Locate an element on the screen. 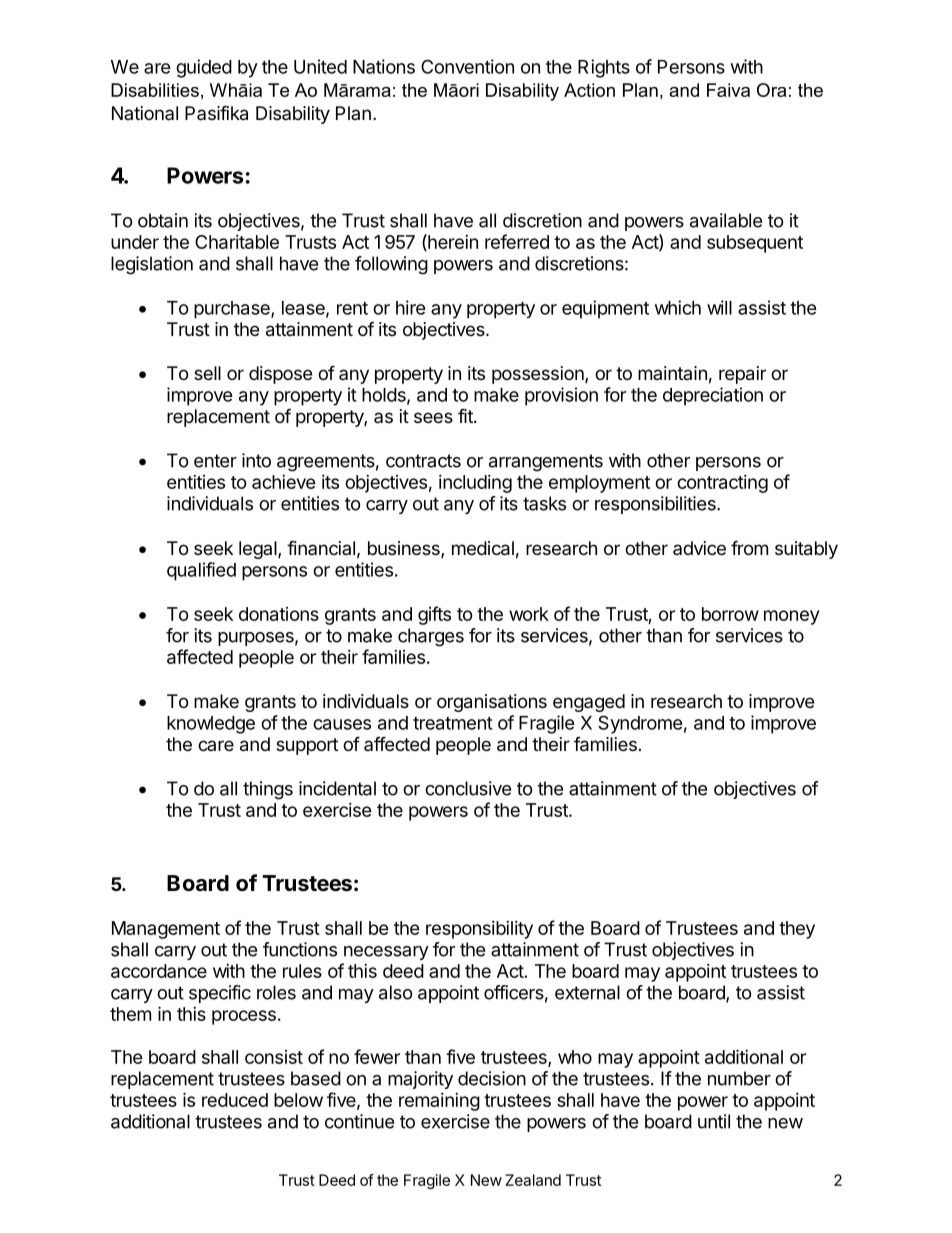 The image size is (952, 1233). remaining is located at coordinates (439, 1102).
